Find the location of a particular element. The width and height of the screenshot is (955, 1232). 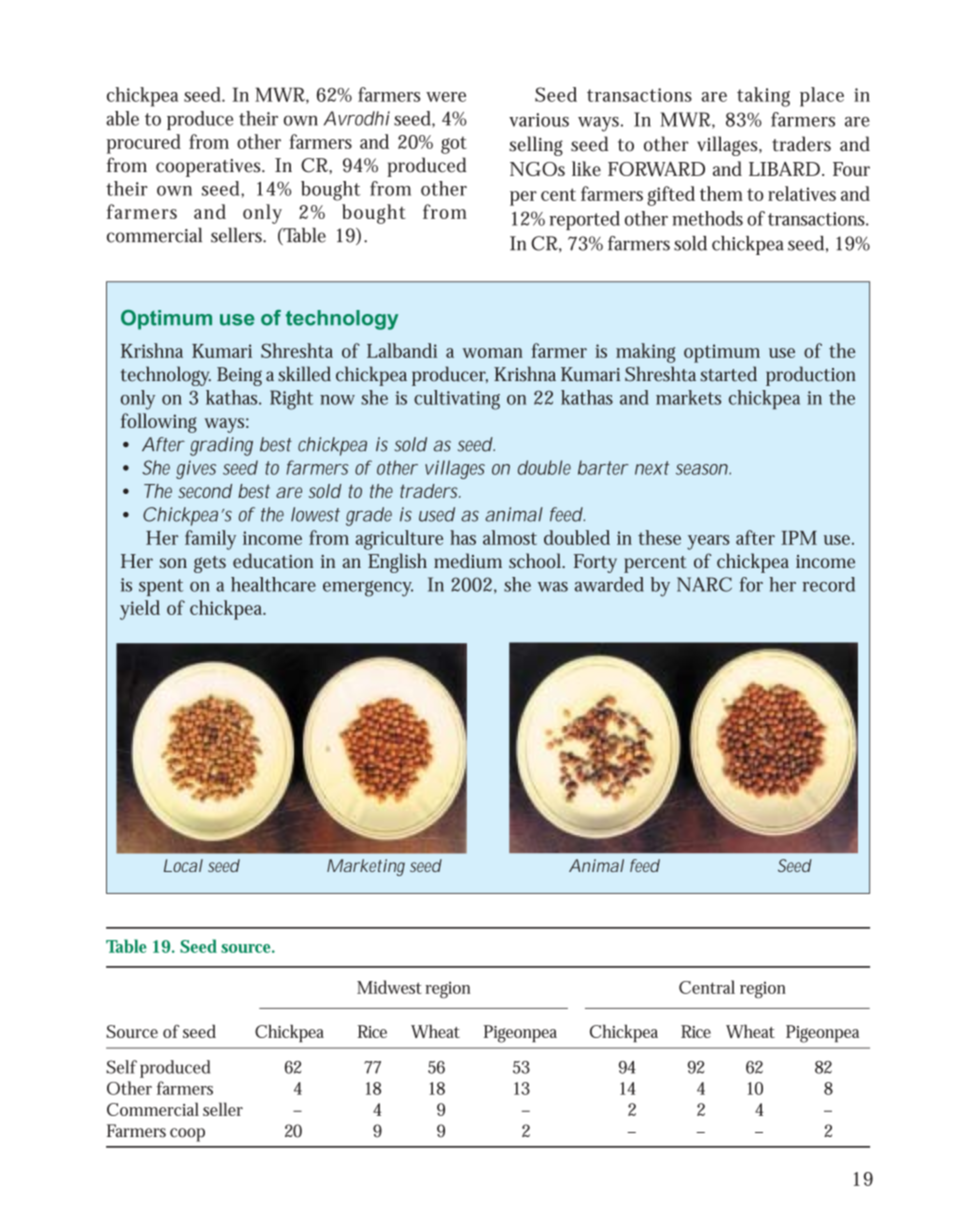

started is located at coordinates (728, 374).
